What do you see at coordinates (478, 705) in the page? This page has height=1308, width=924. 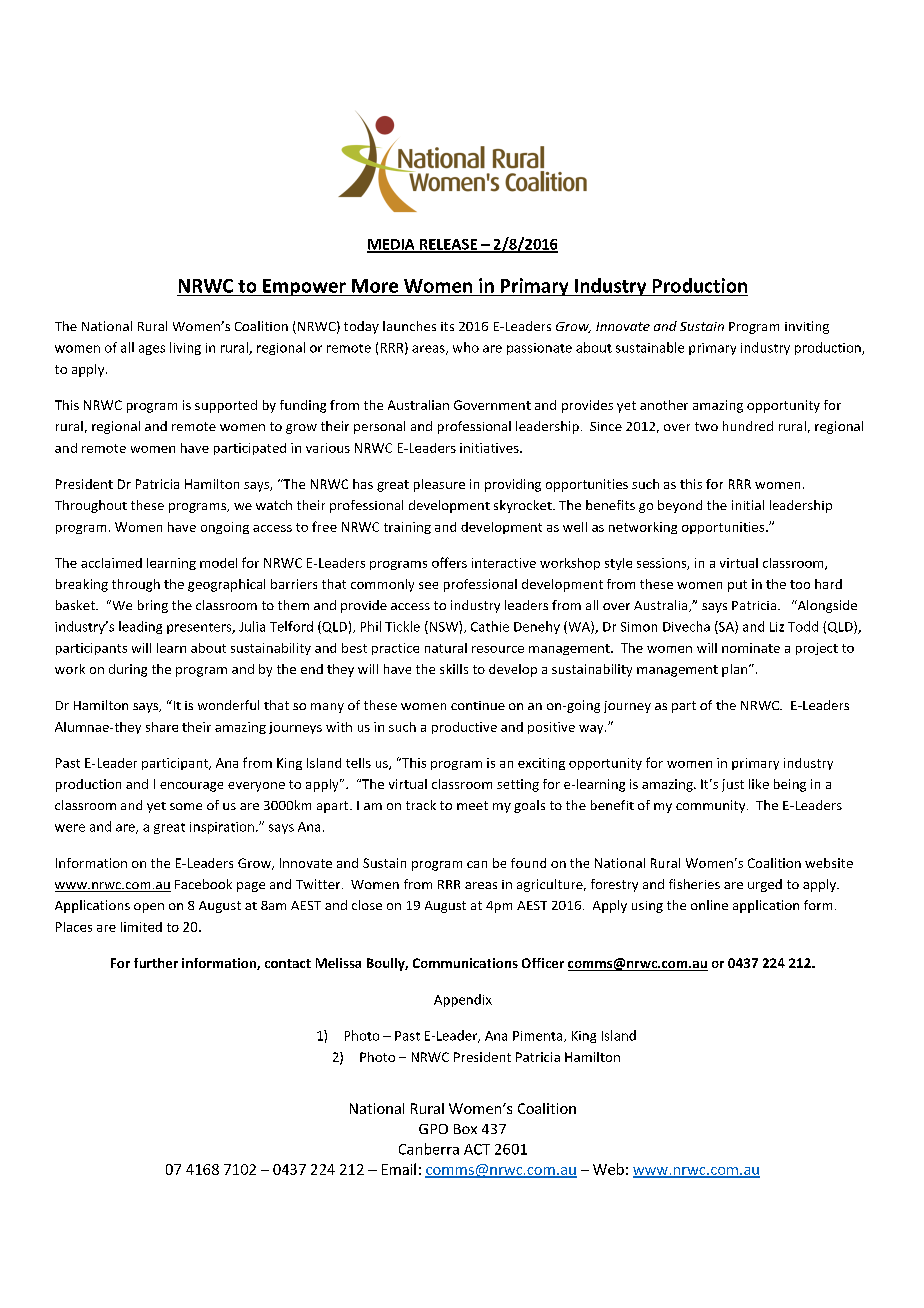 I see `continue` at bounding box center [478, 705].
